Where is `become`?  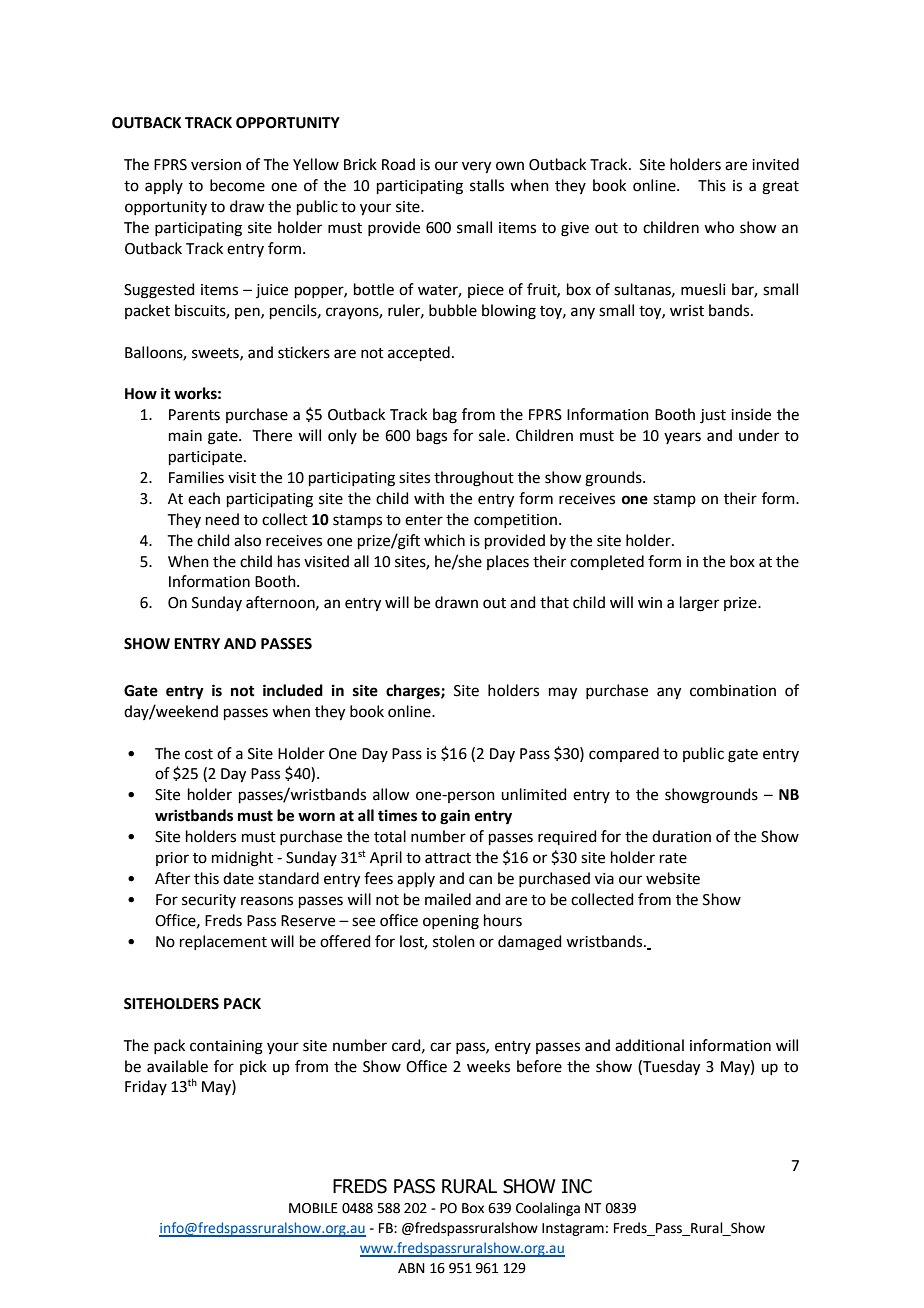 become is located at coordinates (237, 185).
